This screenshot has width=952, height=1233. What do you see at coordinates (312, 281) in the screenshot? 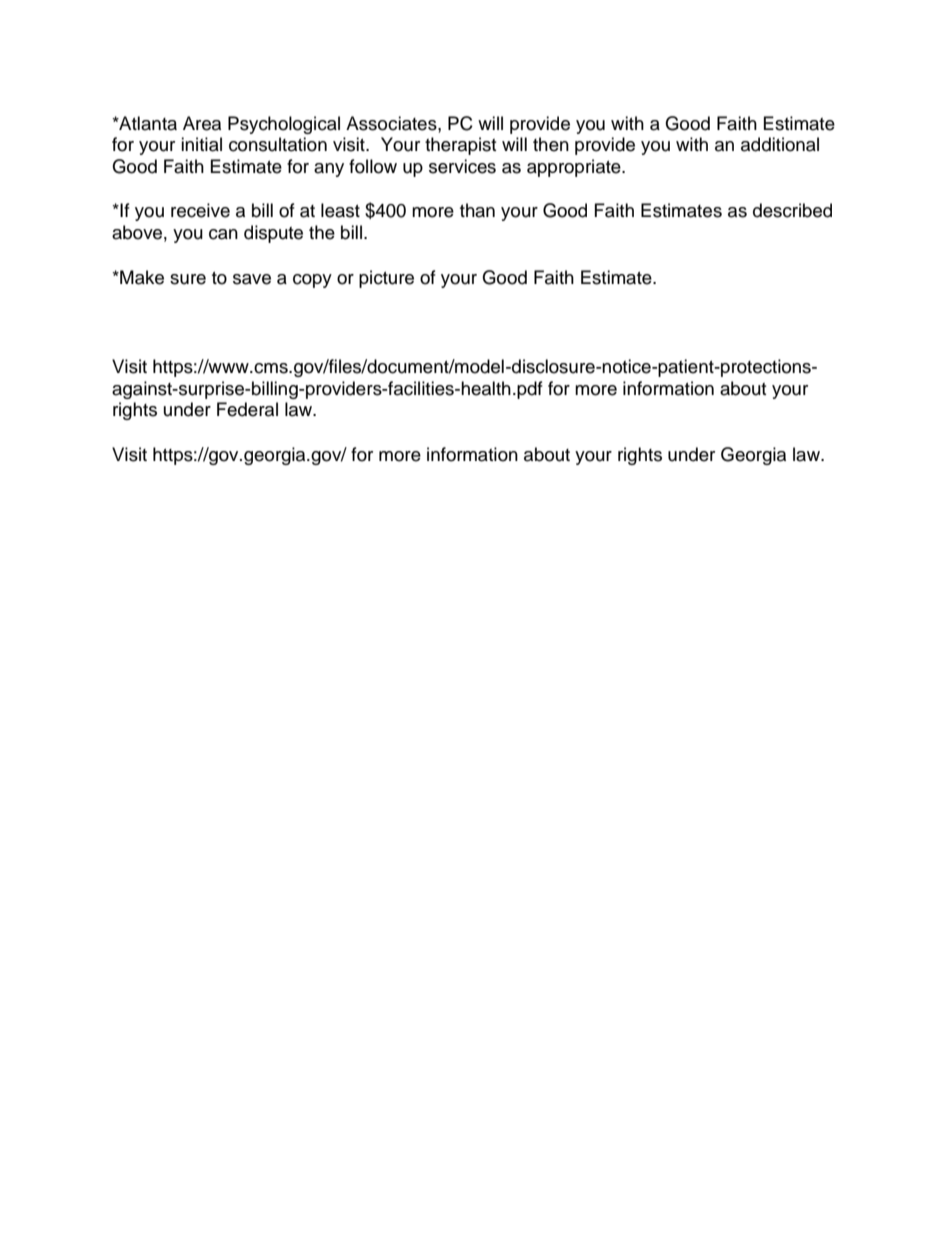
I see `copy` at bounding box center [312, 281].
